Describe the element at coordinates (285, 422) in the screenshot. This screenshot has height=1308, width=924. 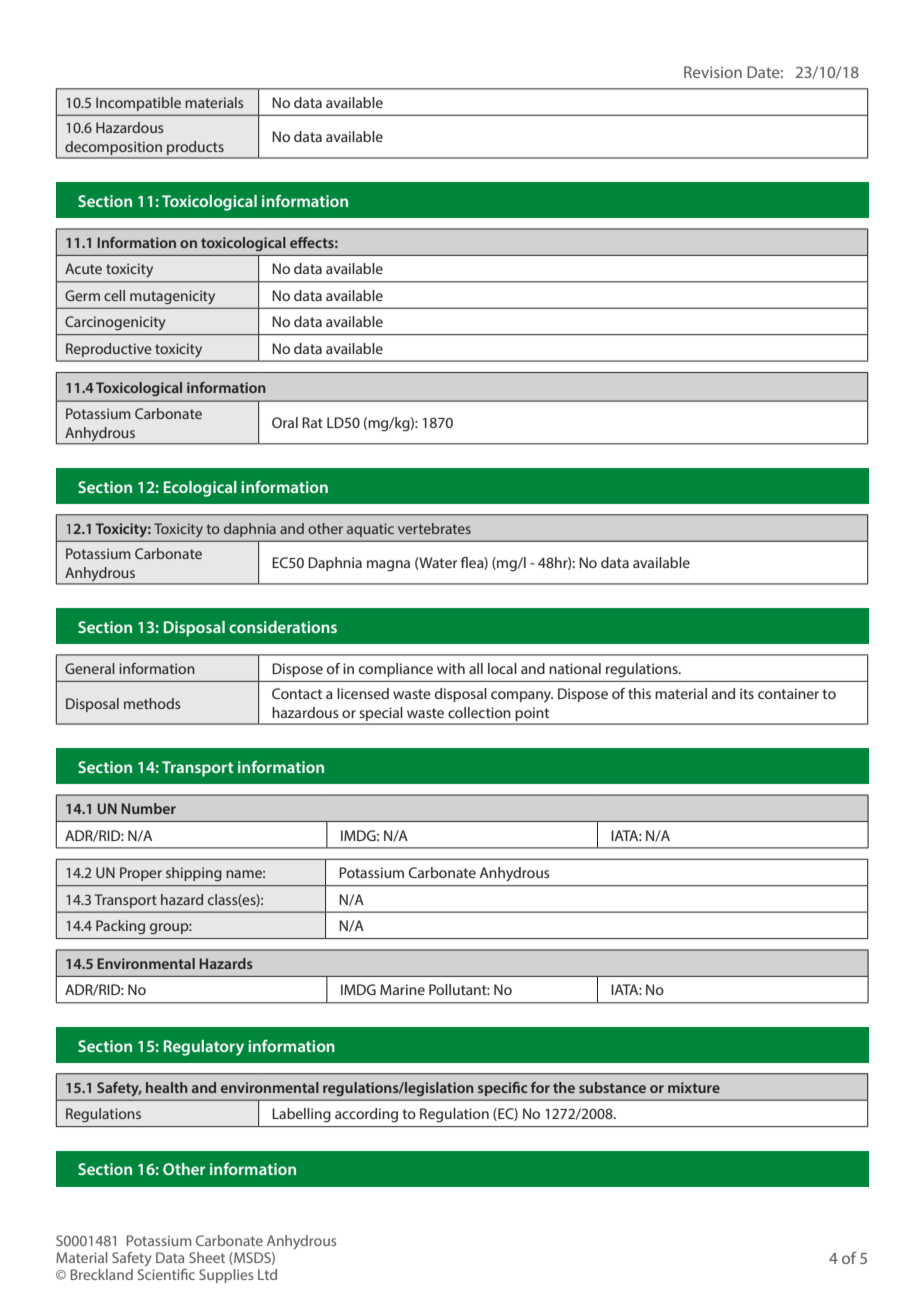
I see `Oral` at that location.
